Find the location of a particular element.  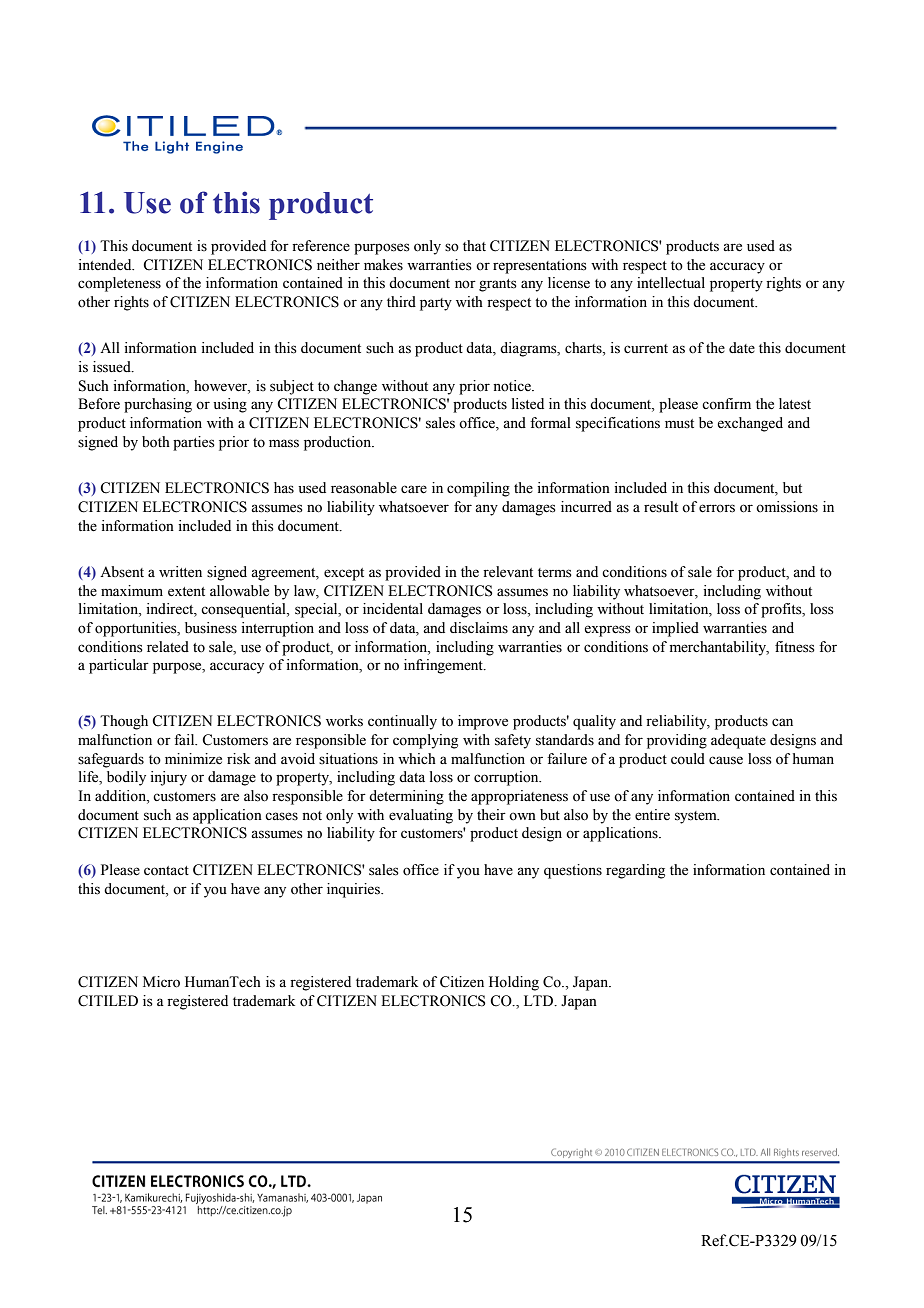

business is located at coordinates (211, 628).
